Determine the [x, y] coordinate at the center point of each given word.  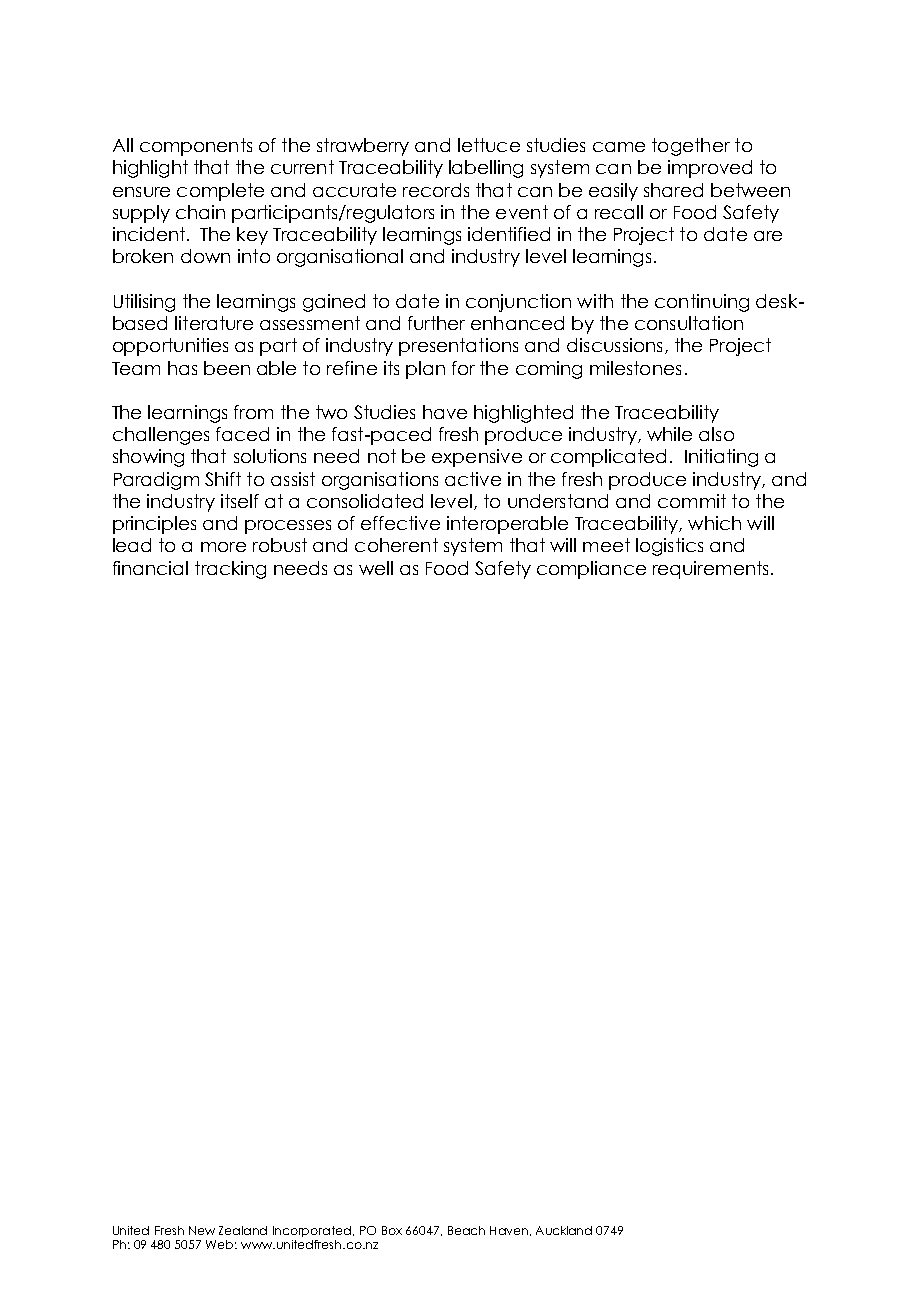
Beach [466, 1230]
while [669, 434]
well [376, 568]
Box [392, 1230]
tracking [230, 570]
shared [673, 190]
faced [242, 434]
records [436, 190]
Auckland [564, 1230]
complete [220, 192]
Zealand [243, 1230]
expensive [477, 458]
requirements [710, 570]
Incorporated [312, 1231]
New [202, 1230]
